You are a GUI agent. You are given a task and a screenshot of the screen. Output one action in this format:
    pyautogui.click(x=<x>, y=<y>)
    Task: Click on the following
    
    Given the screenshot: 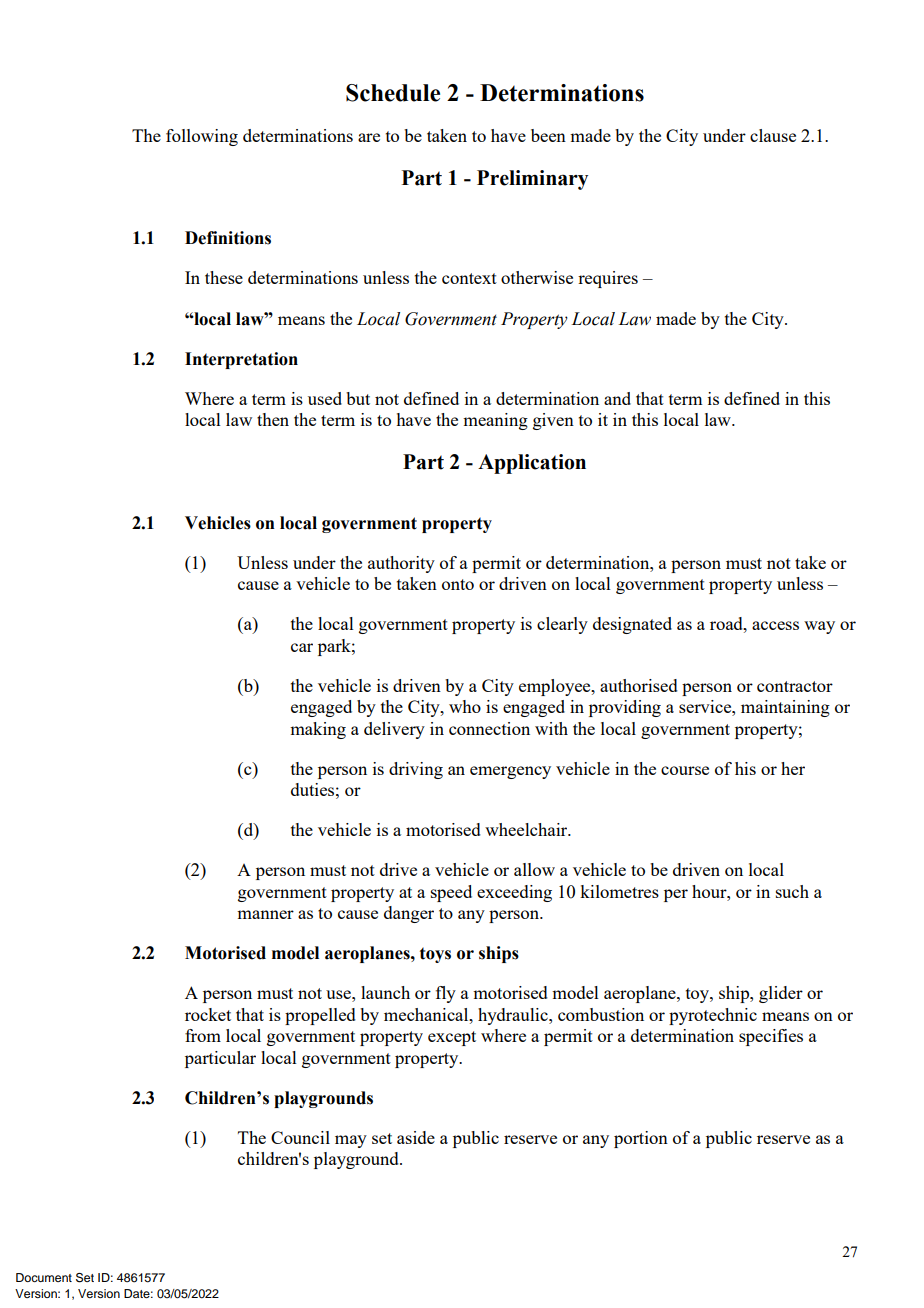 What is the action you would take?
    pyautogui.click(x=202, y=137)
